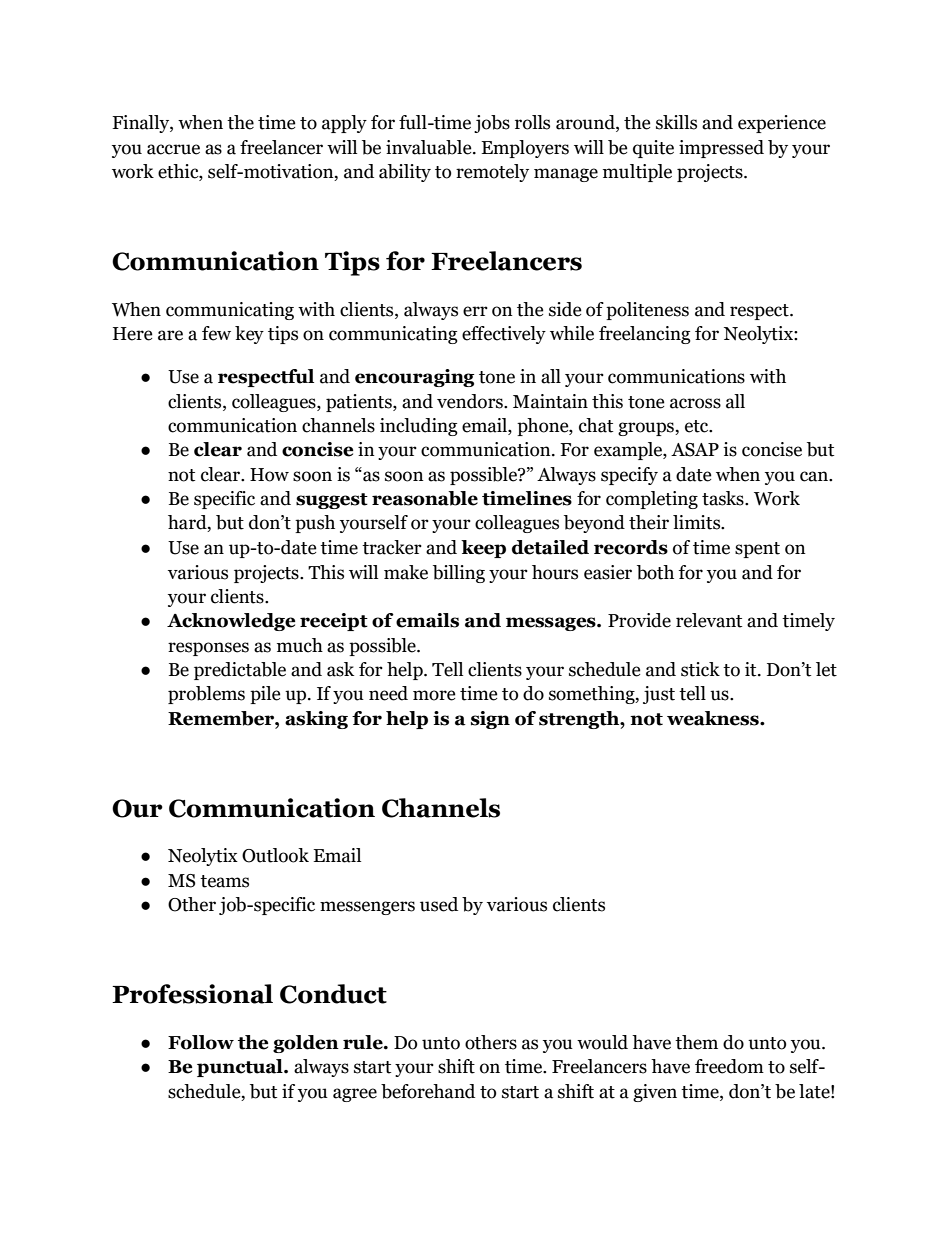 Image resolution: width=952 pixels, height=1233 pixels. What do you see at coordinates (721, 149) in the screenshot?
I see `impressed` at bounding box center [721, 149].
